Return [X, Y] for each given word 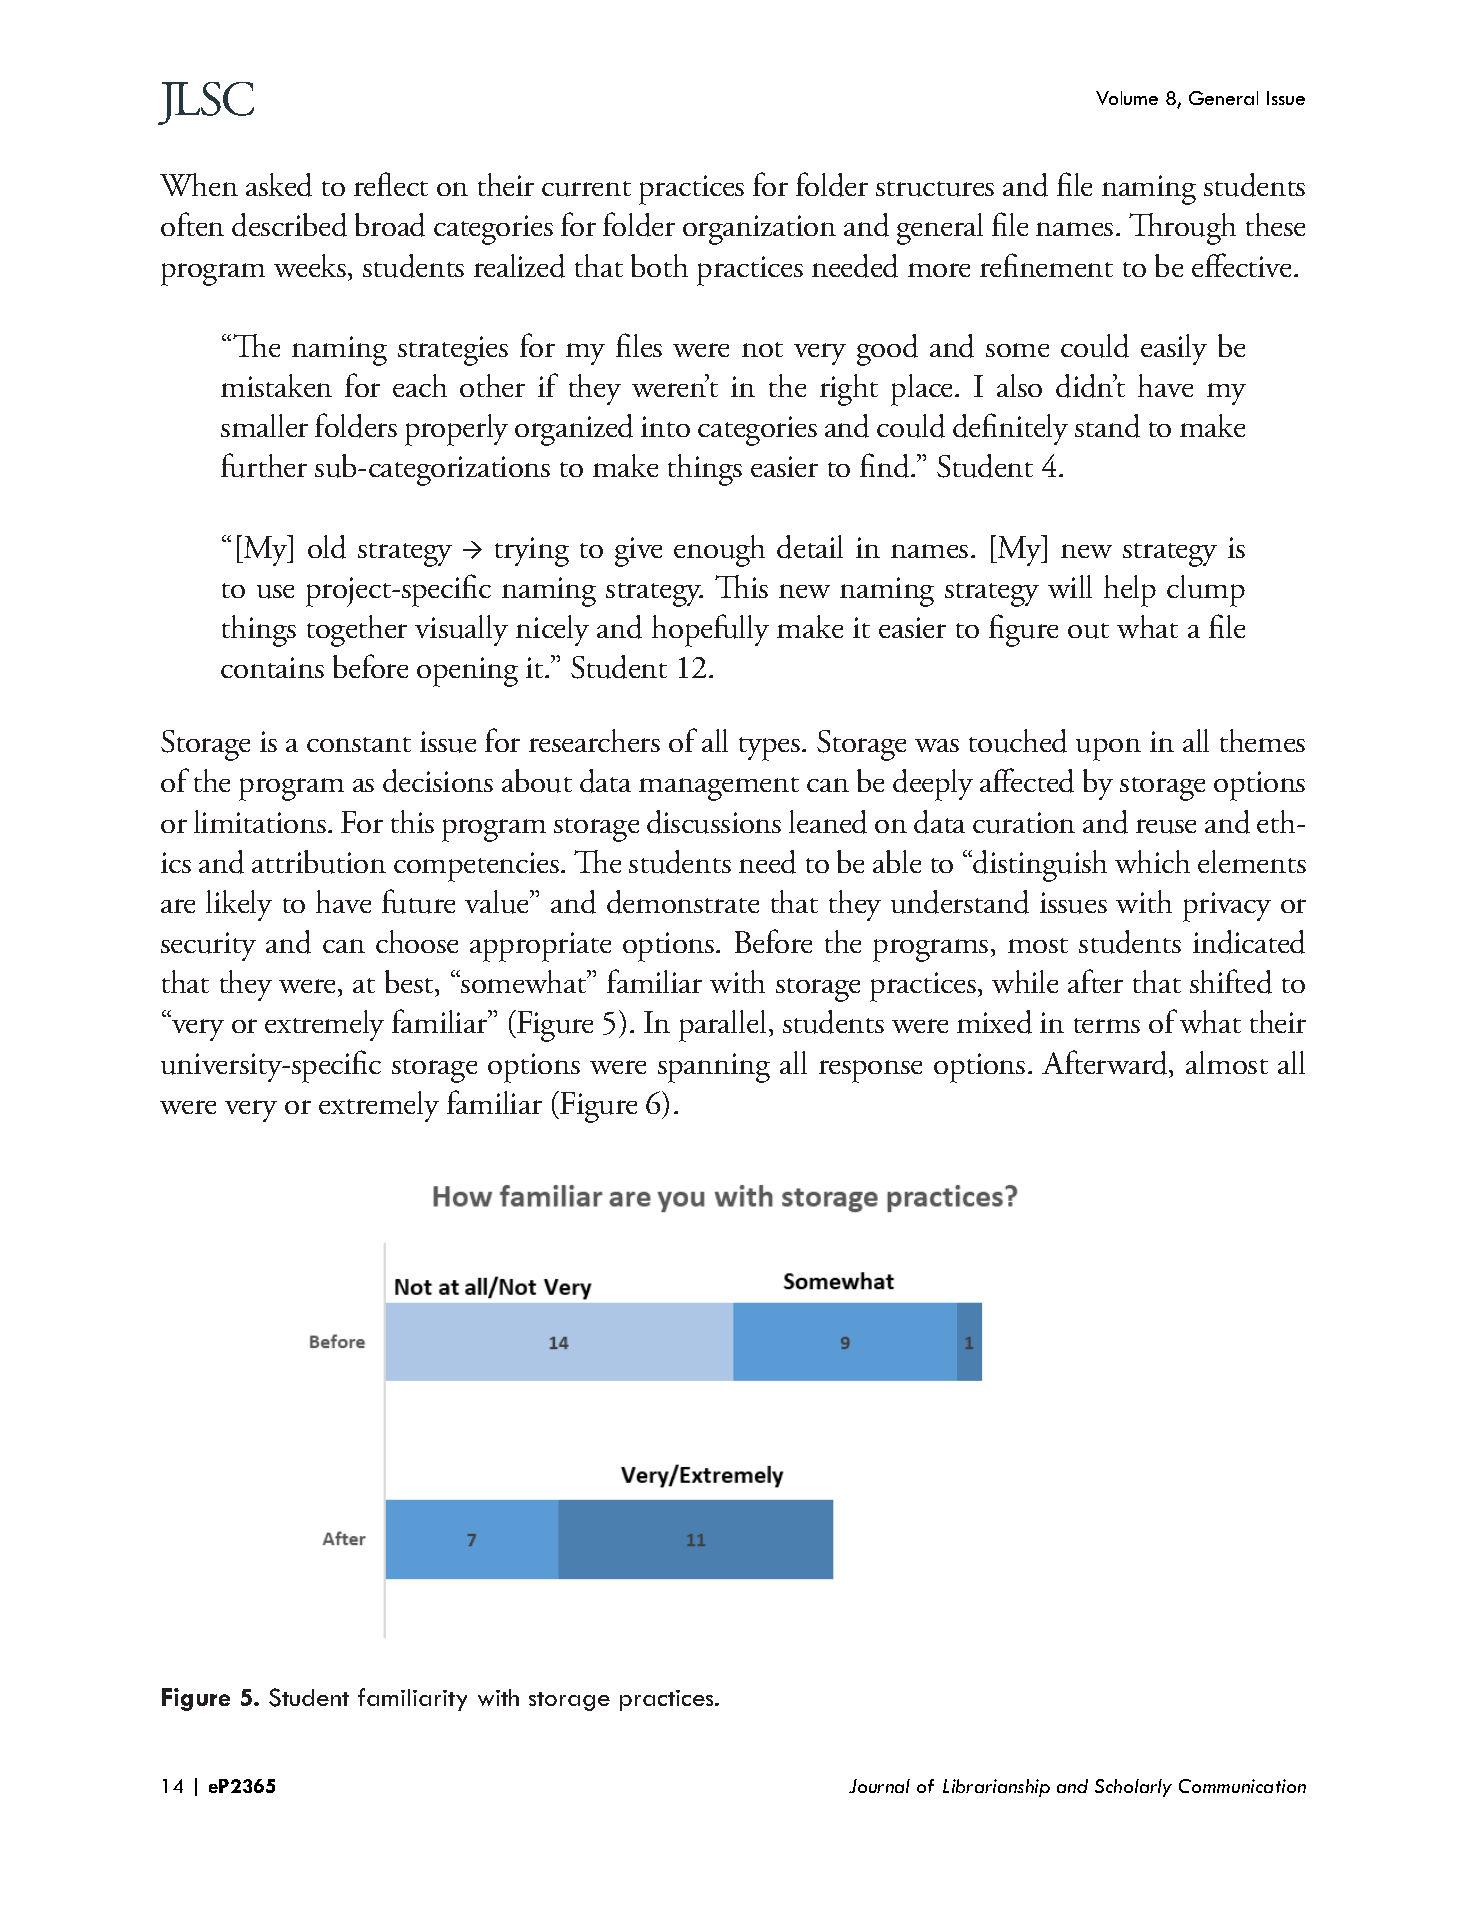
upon [1108, 749]
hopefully [710, 630]
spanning [714, 1068]
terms [1107, 1025]
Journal [879, 1786]
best [410, 983]
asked [279, 185]
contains [272, 667]
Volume [1127, 98]
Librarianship [996, 1788]
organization [759, 230]
